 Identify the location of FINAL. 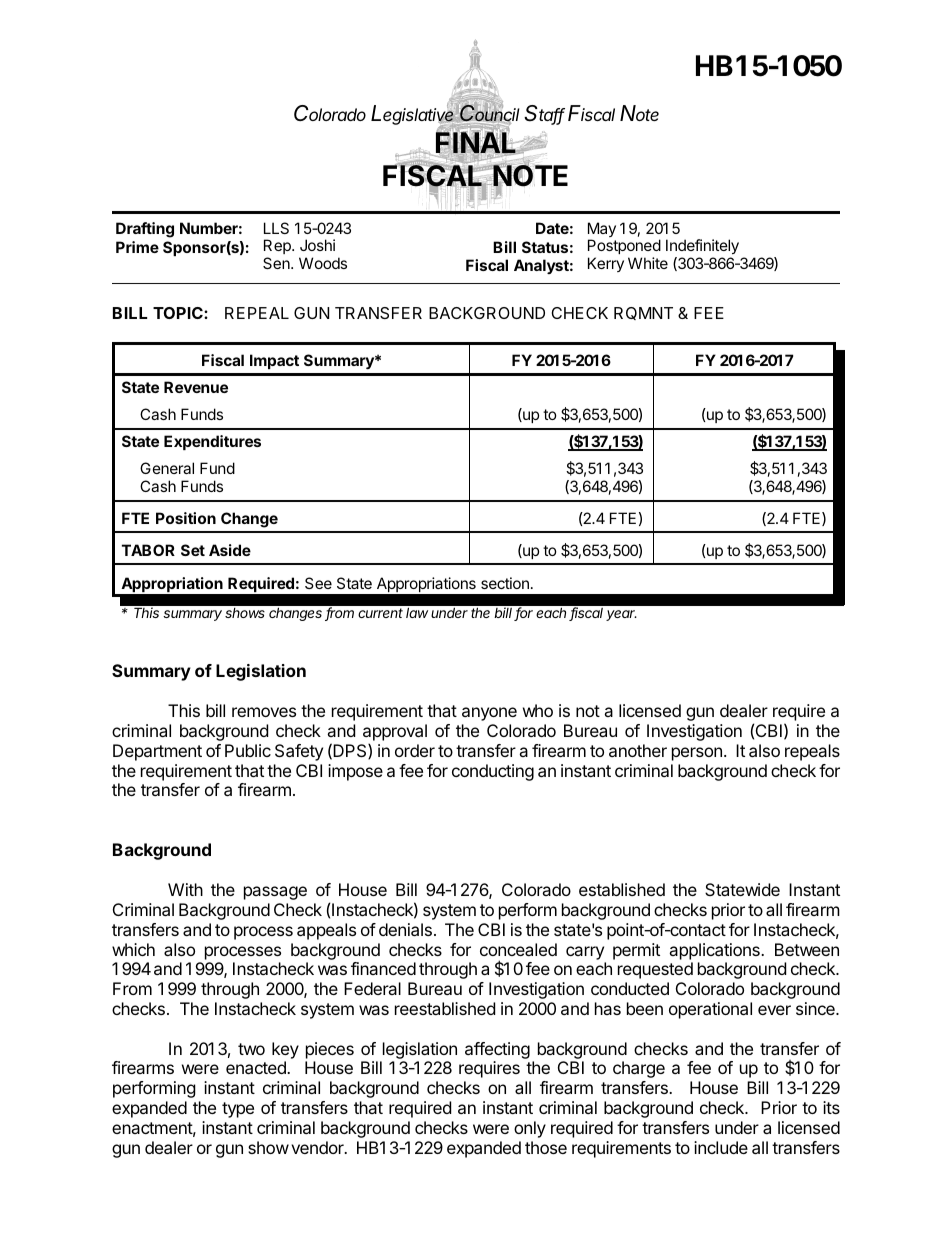
(476, 142).
